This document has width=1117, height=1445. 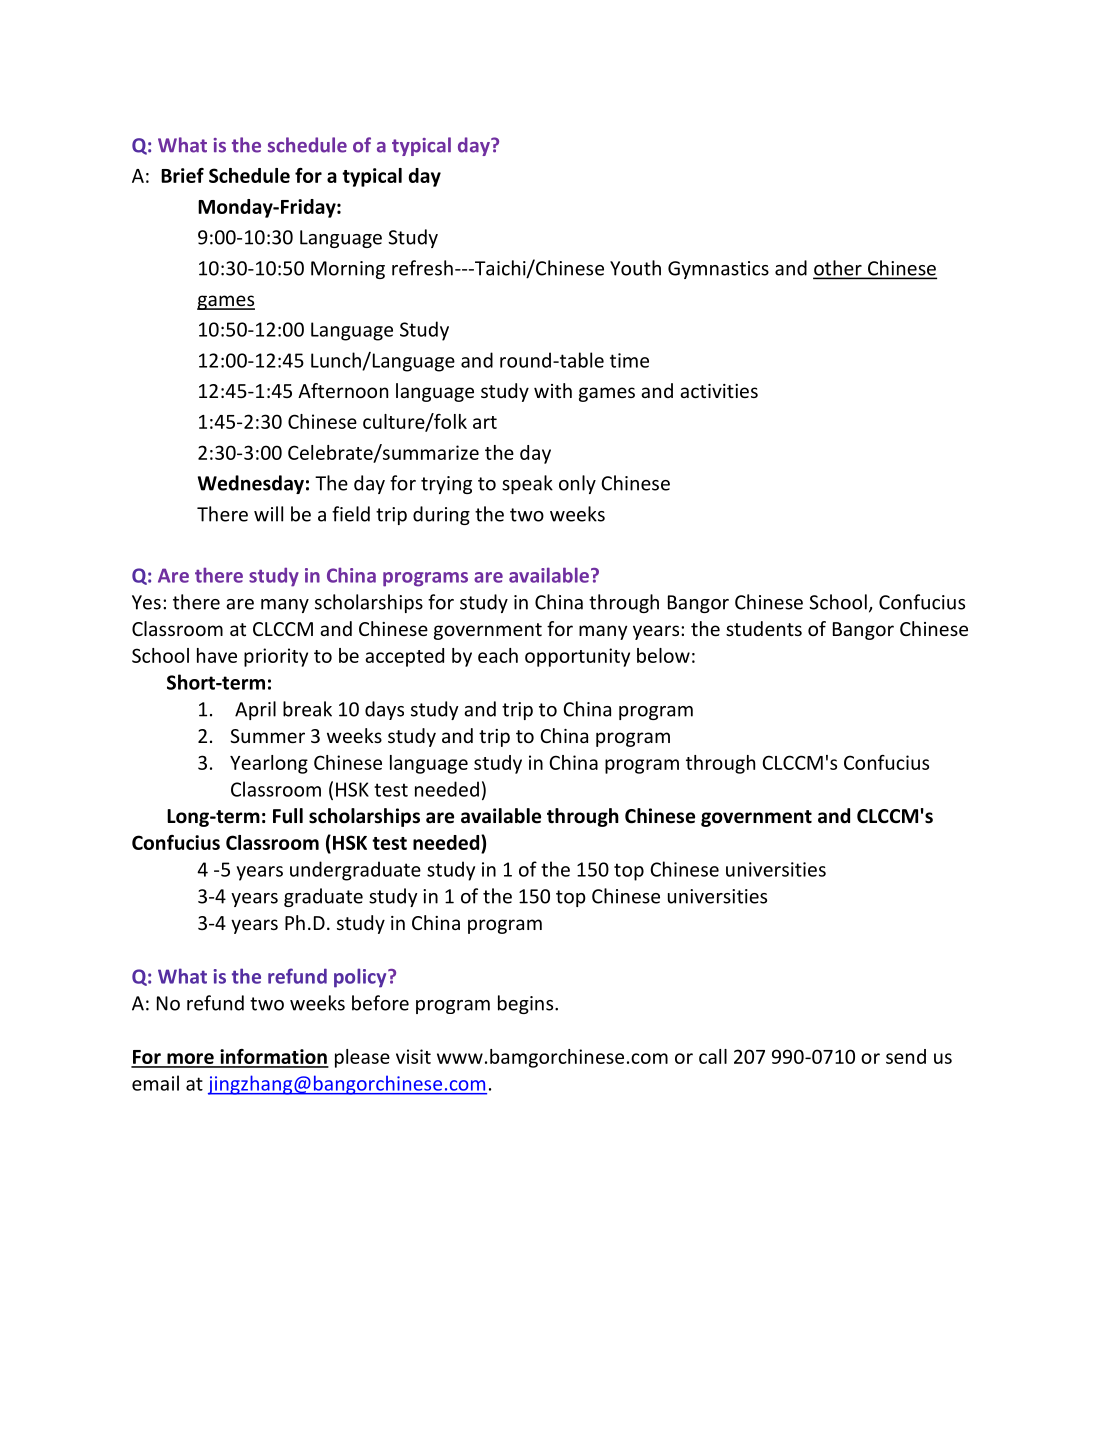 I want to click on have, so click(x=217, y=655).
